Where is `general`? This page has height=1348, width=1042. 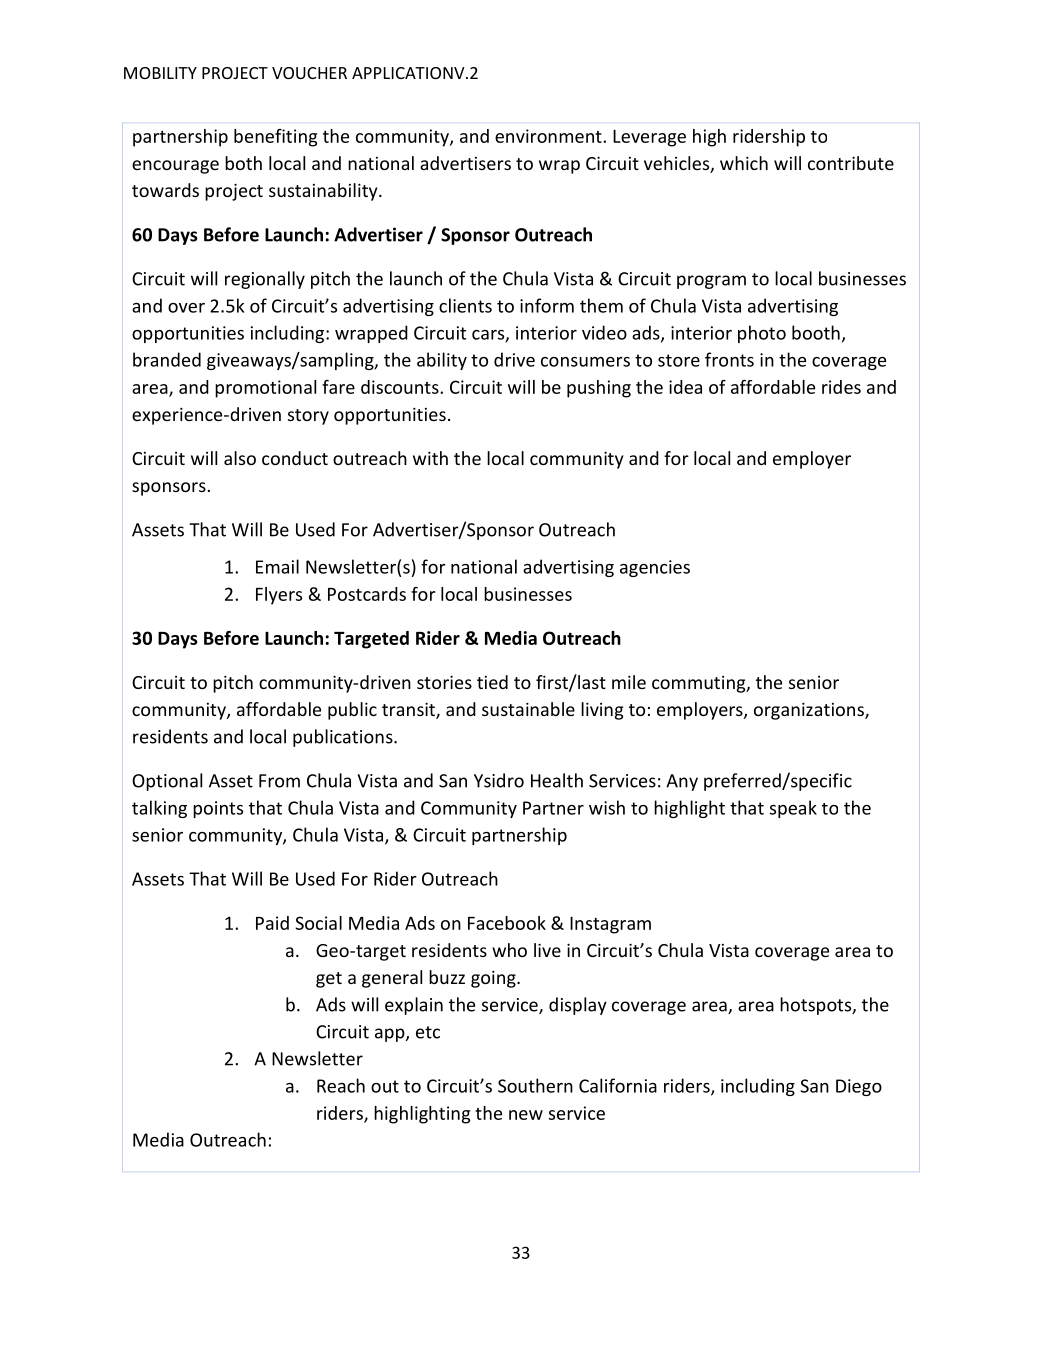 general is located at coordinates (392, 979).
